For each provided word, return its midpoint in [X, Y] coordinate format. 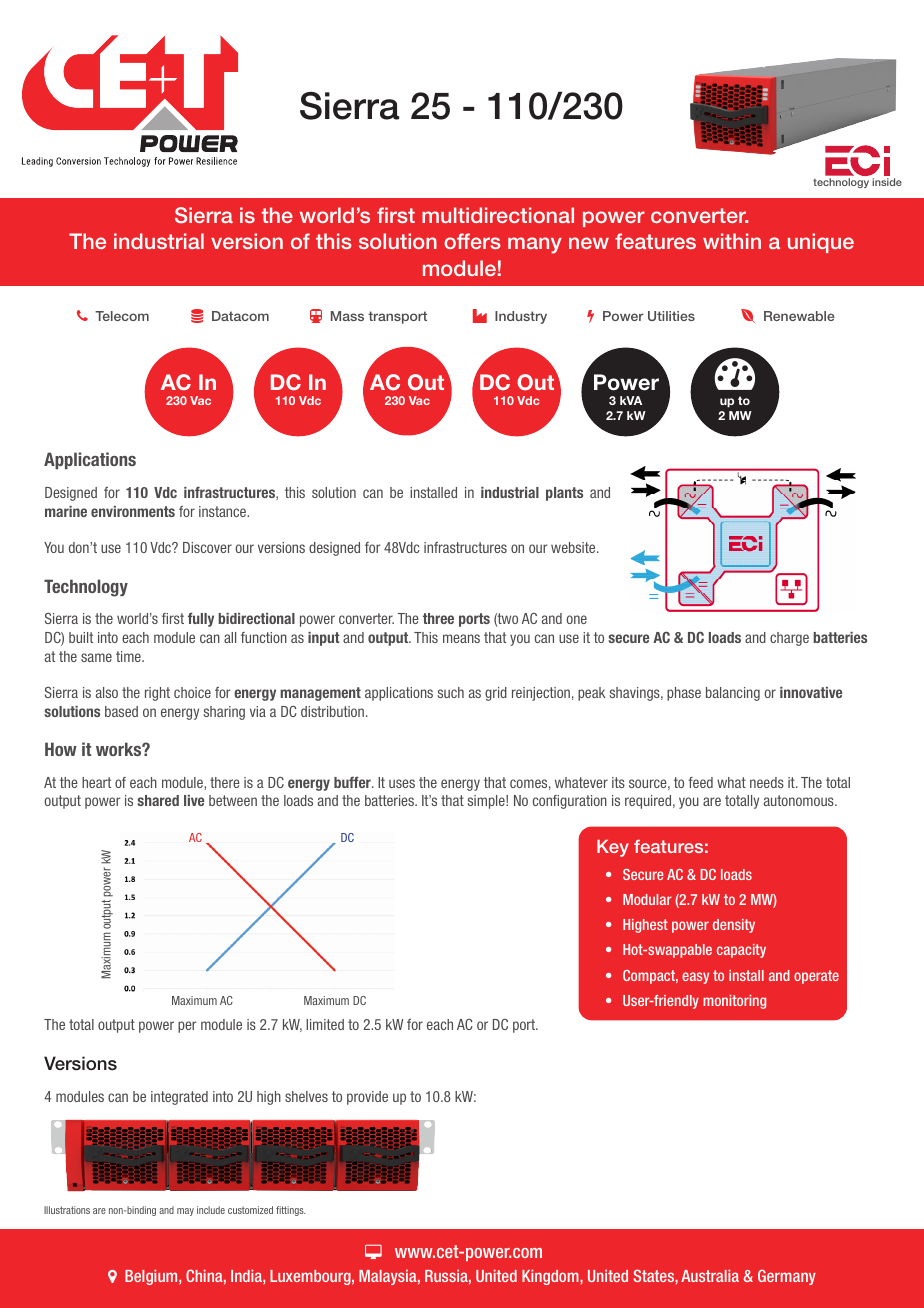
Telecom [122, 316]
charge [789, 639]
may [185, 1212]
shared [158, 800]
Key [613, 848]
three [438, 618]
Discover [207, 547]
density [734, 926]
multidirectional [498, 215]
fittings [291, 1211]
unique [821, 243]
